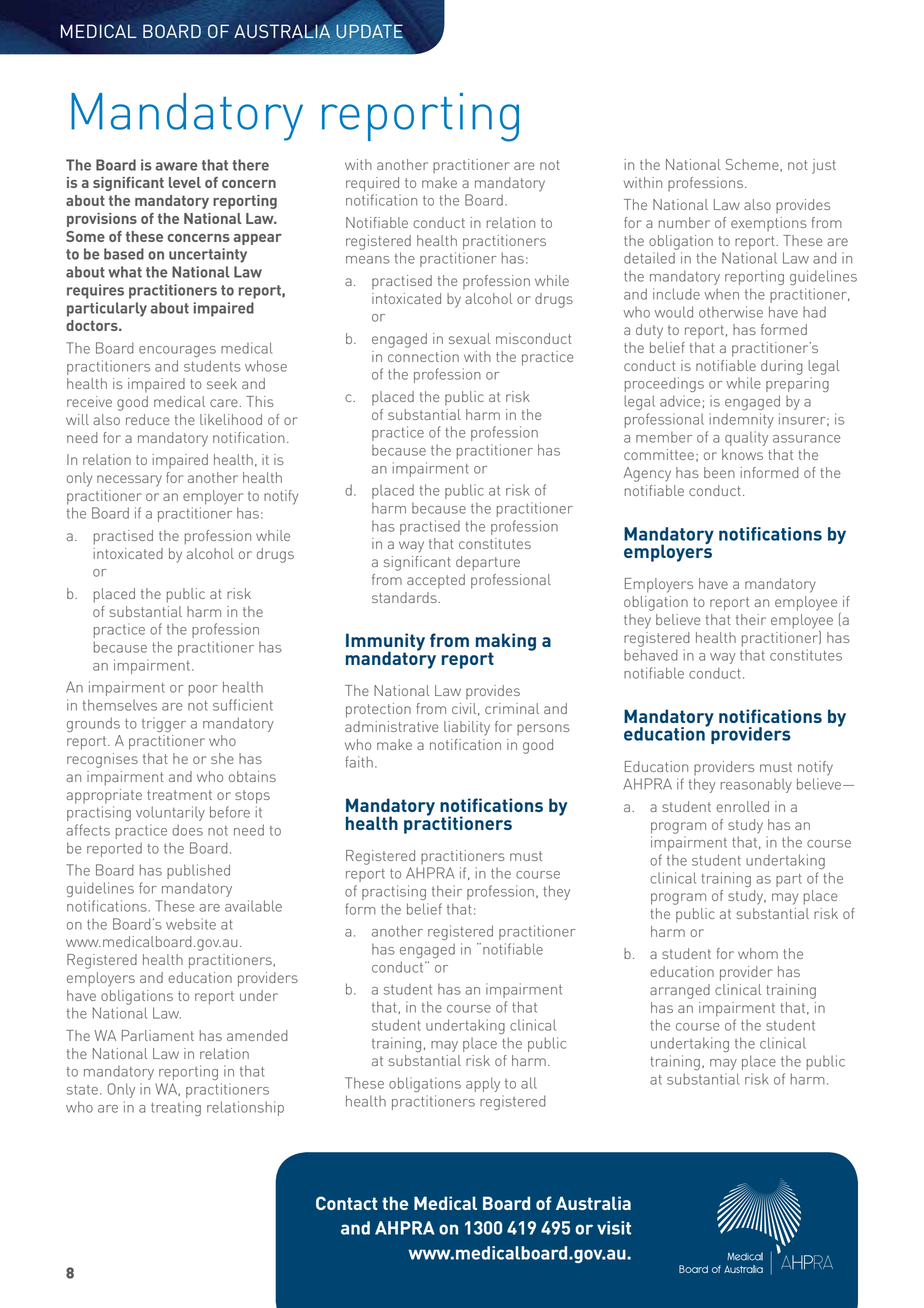 This screenshot has width=924, height=1308. I want to click on enrolled, so click(742, 806).
